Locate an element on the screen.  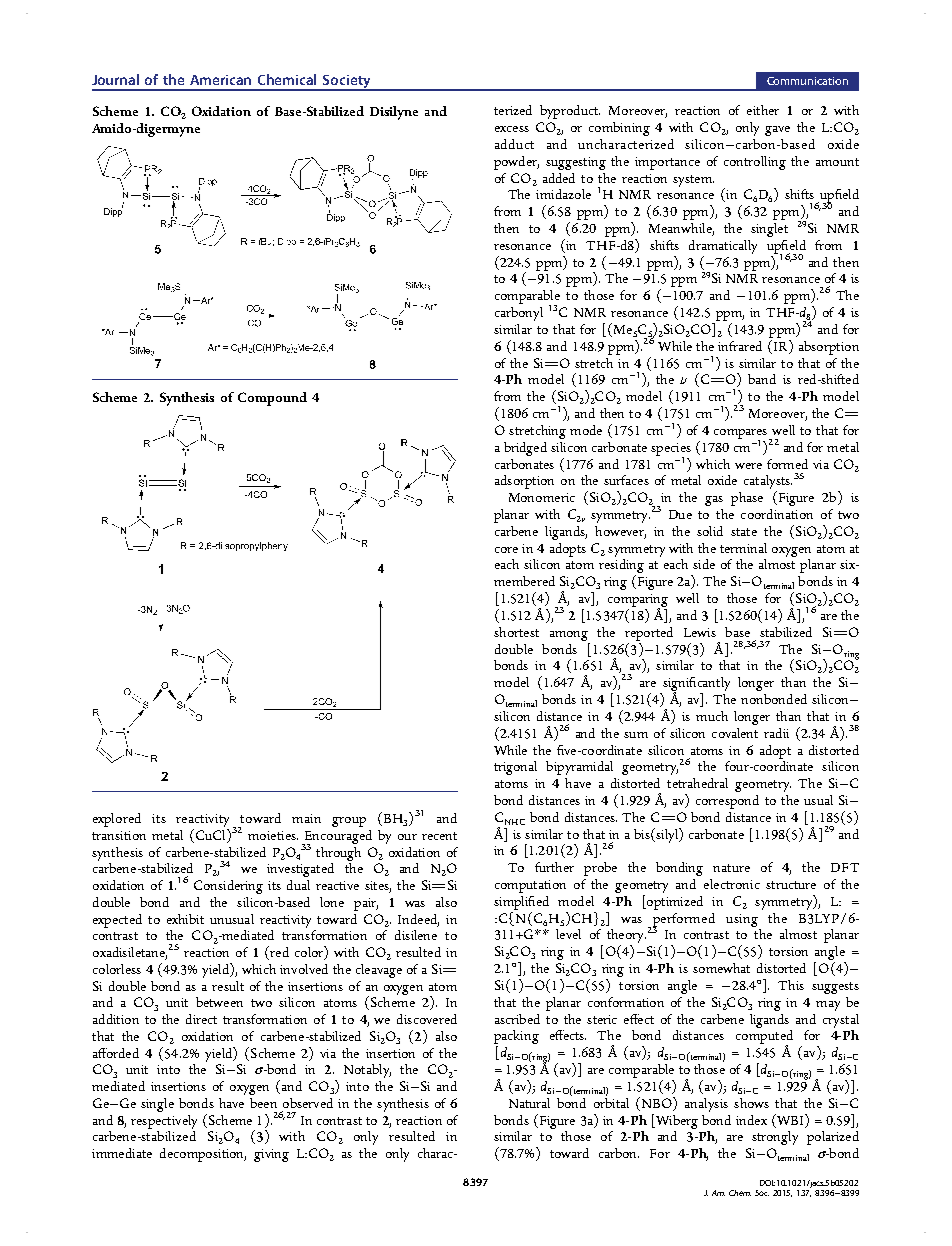
explored is located at coordinates (117, 820).
